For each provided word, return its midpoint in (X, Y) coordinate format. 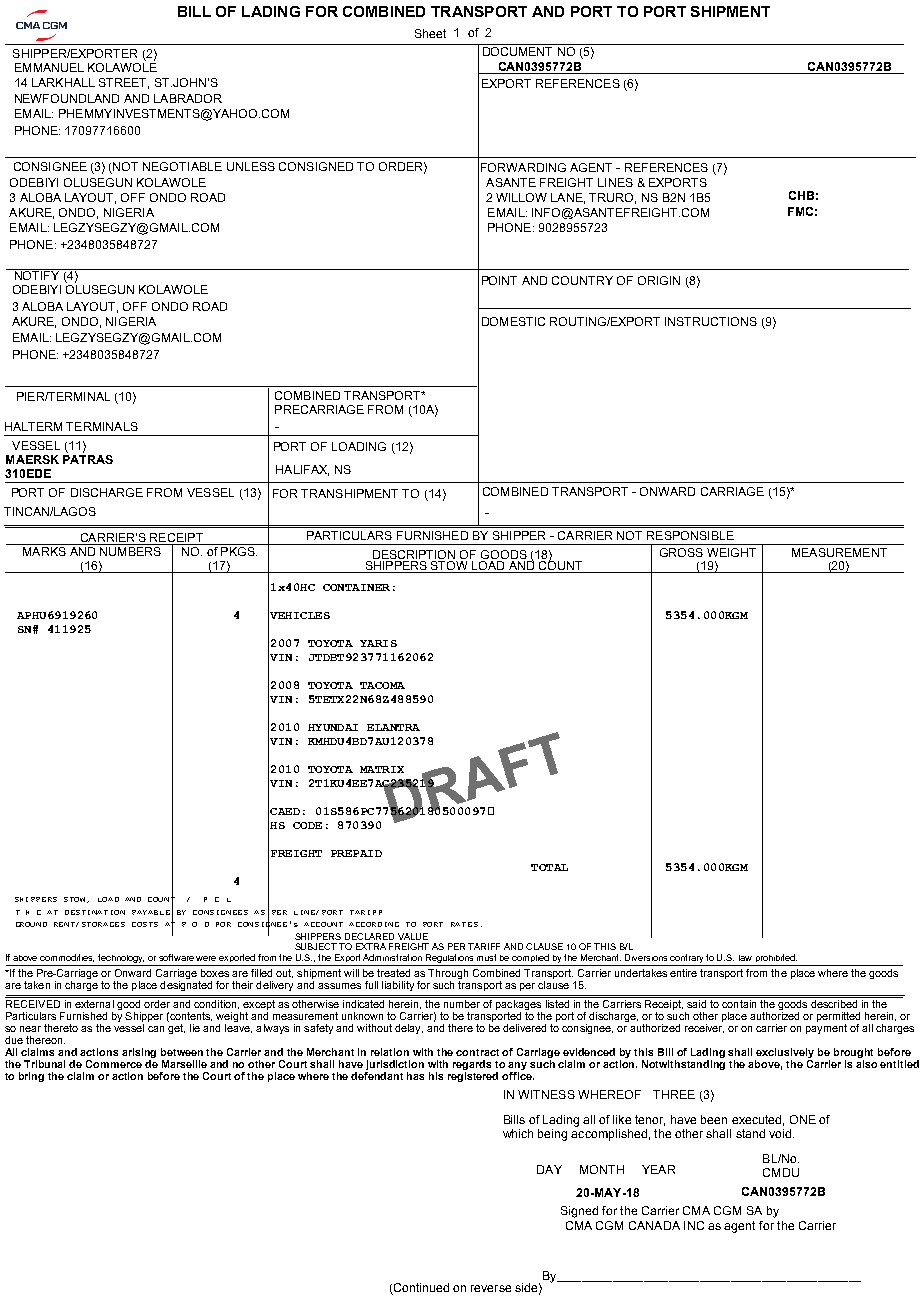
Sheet (430, 33)
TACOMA (382, 685)
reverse (491, 1288)
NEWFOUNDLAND (67, 98)
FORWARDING (523, 167)
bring (31, 1077)
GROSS (681, 552)
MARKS (44, 550)
